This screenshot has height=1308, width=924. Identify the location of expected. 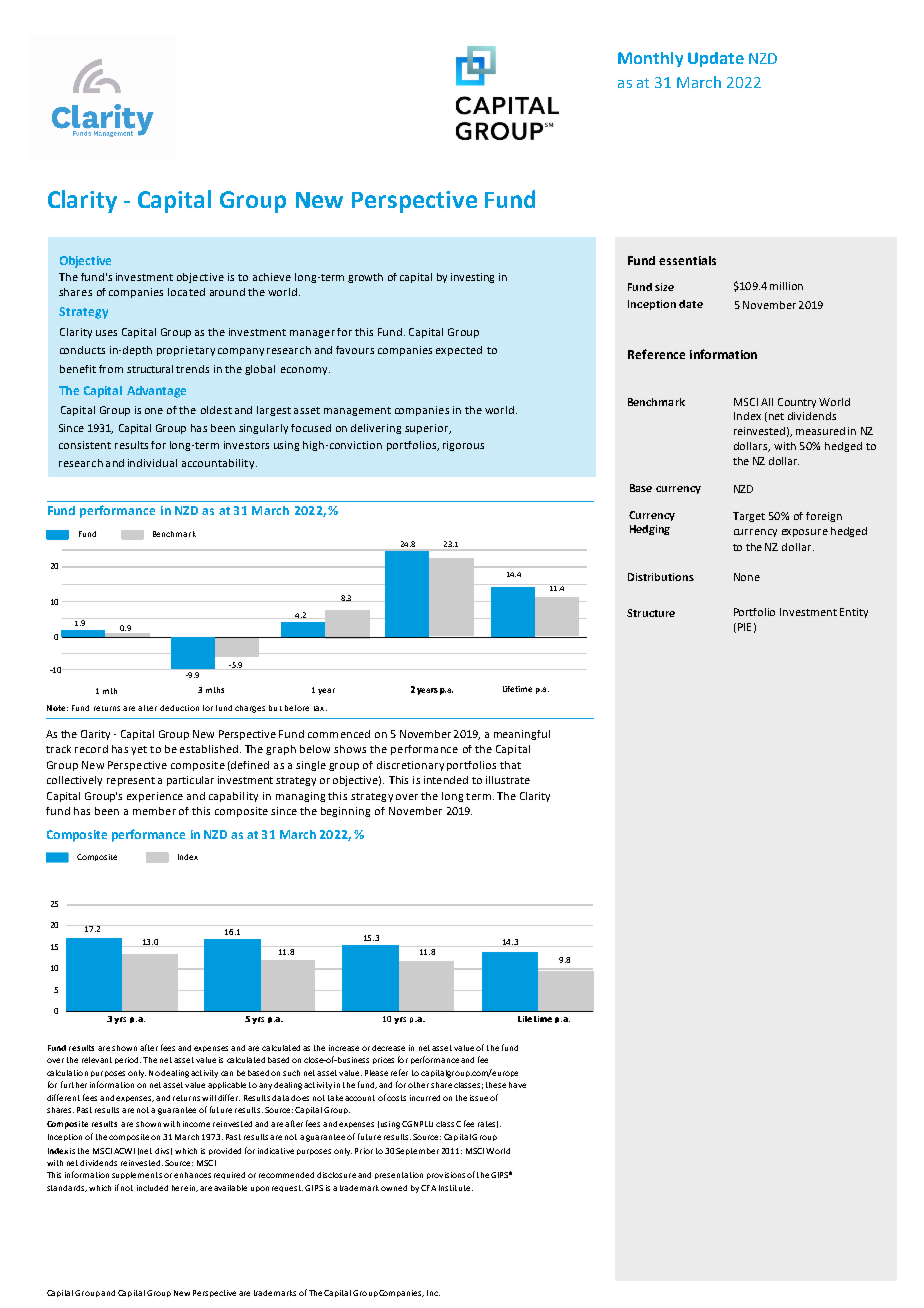
(459, 351).
